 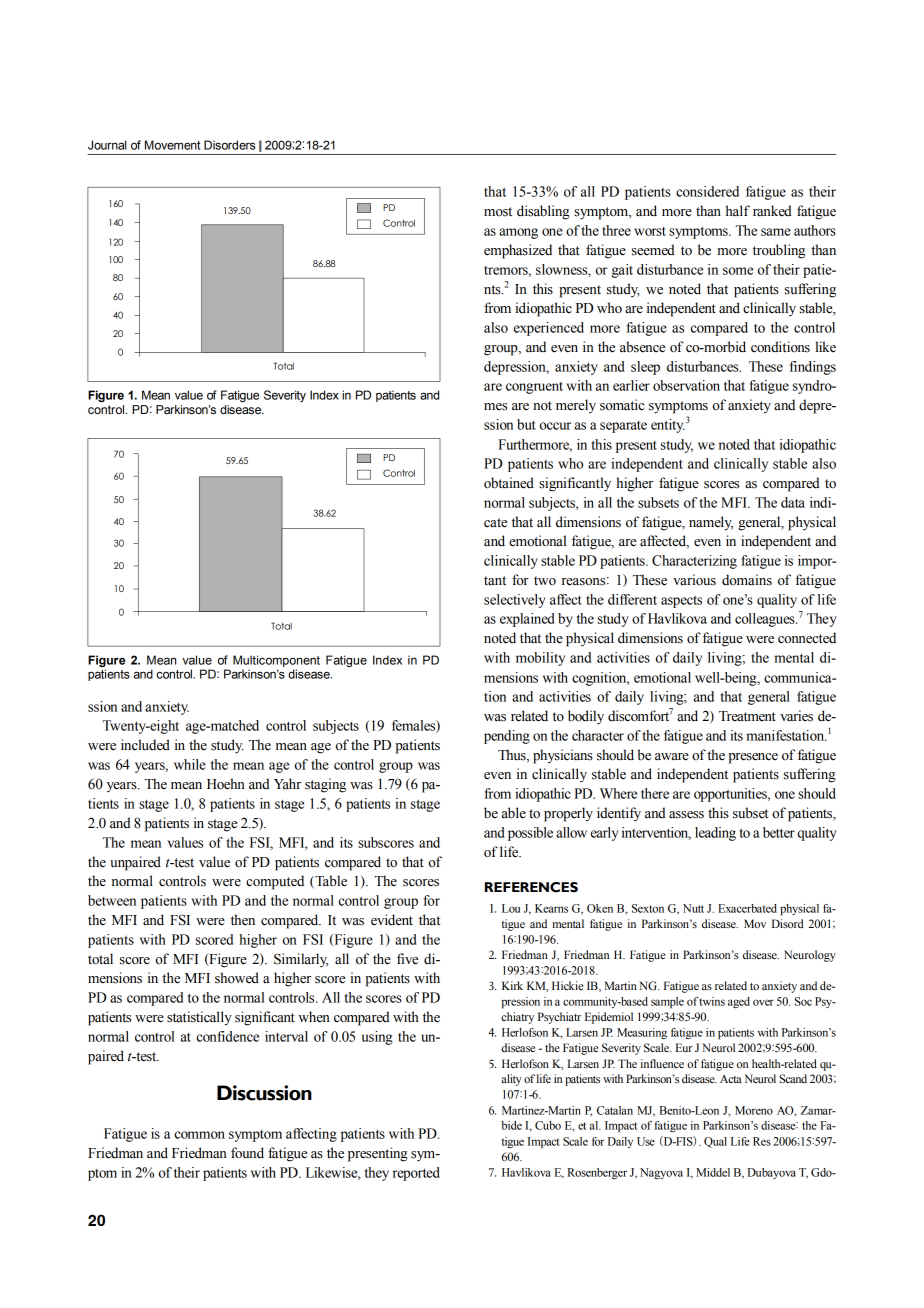 What do you see at coordinates (711, 523) in the screenshot?
I see `namely` at bounding box center [711, 523].
